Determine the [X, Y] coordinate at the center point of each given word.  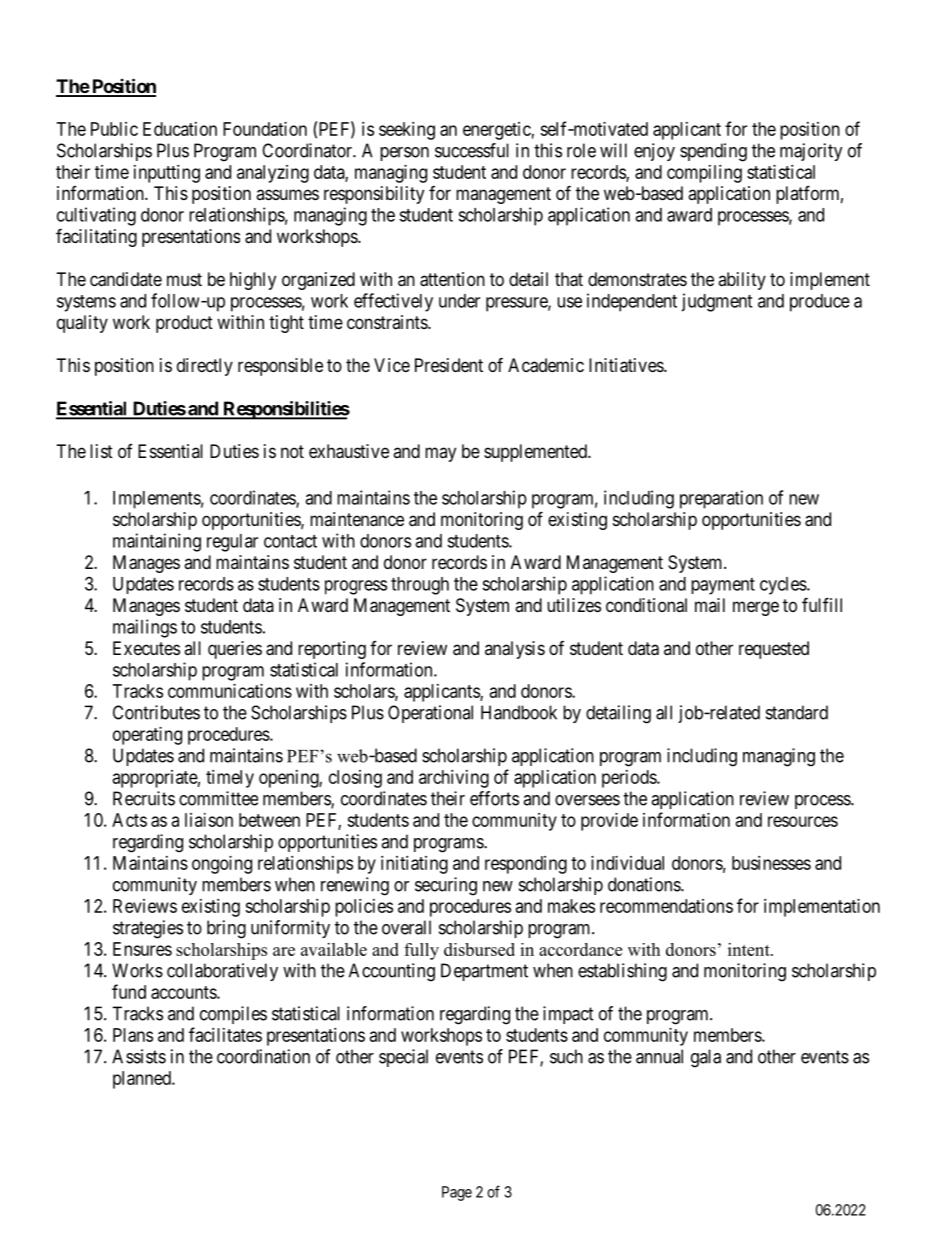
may [440, 454]
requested [774, 650]
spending [713, 152]
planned [143, 1080]
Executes [146, 648]
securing [446, 886]
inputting [167, 174]
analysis [515, 650]
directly [205, 367]
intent [750, 949]
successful [472, 150]
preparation [721, 499]
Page [457, 1193]
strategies [148, 929]
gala [706, 1058]
